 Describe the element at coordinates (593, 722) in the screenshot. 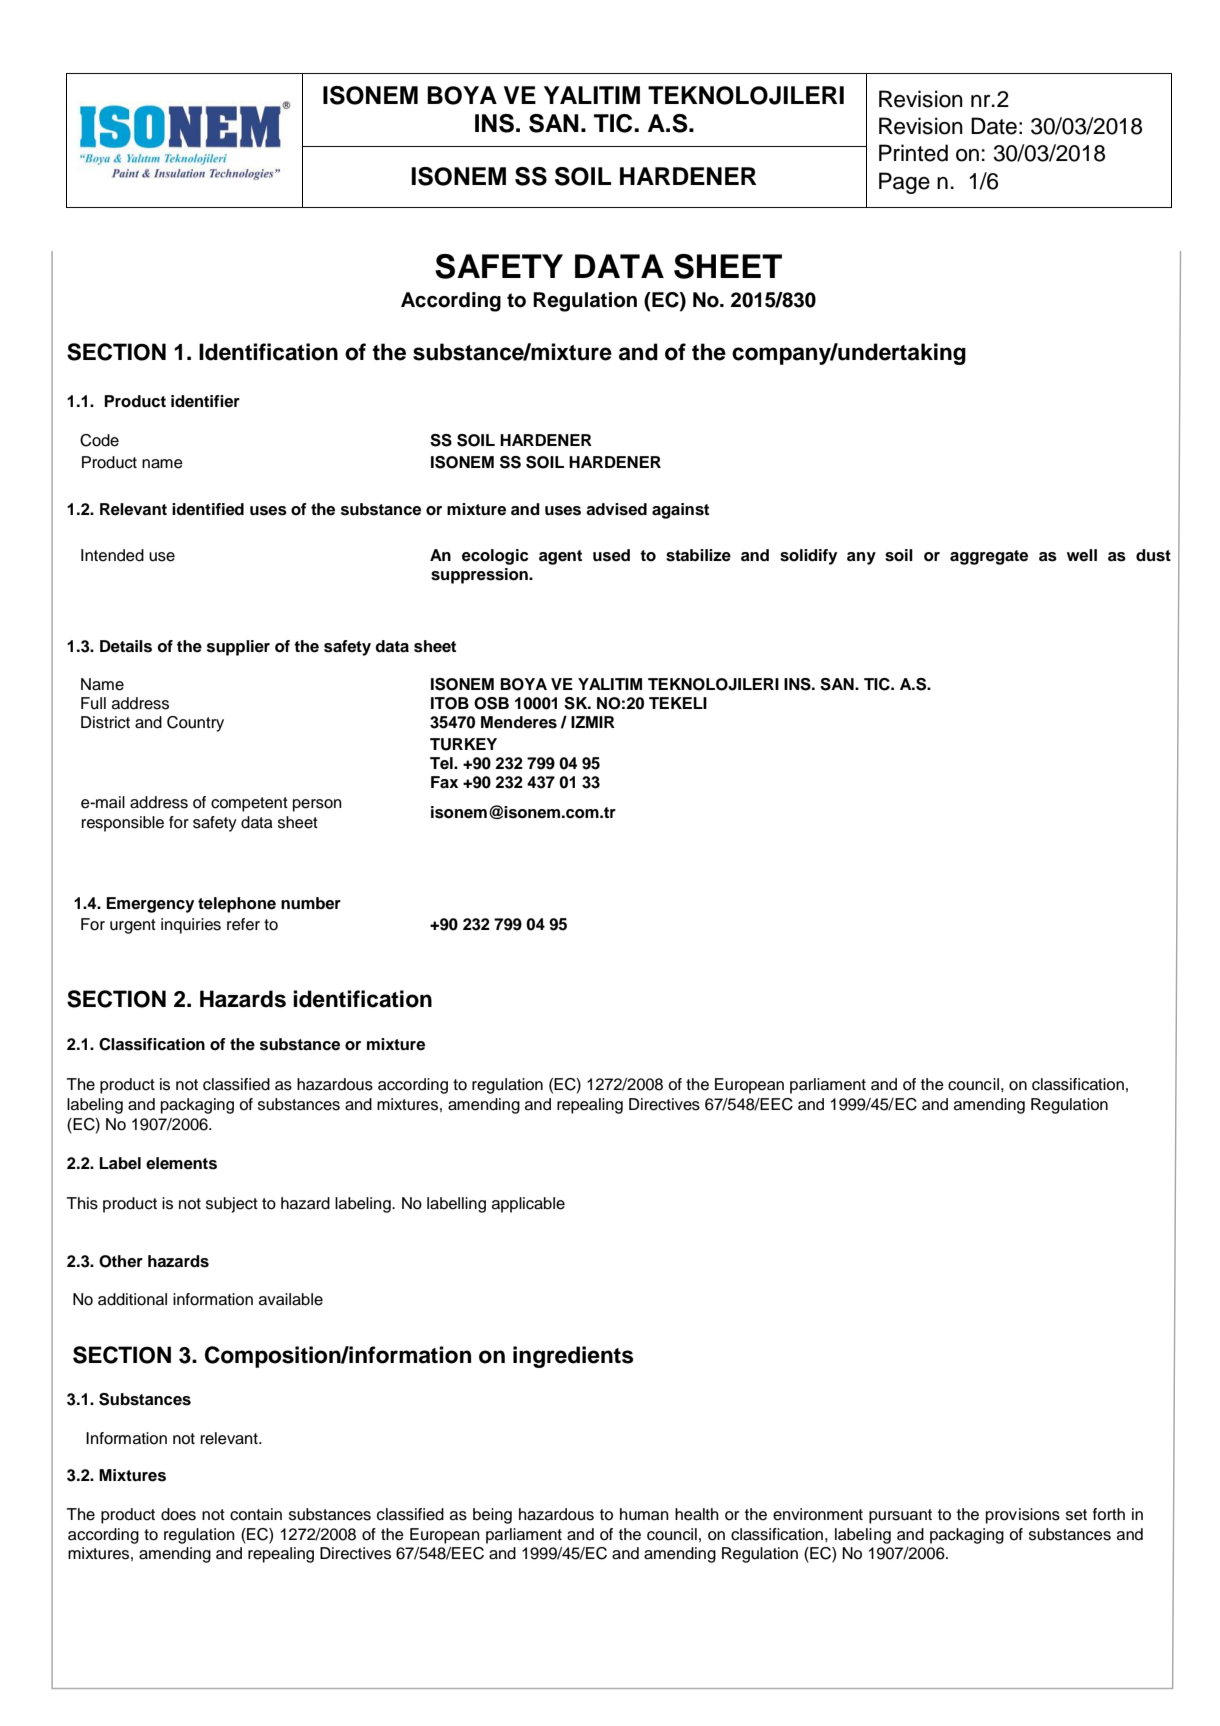

I see `IZMIR` at that location.
